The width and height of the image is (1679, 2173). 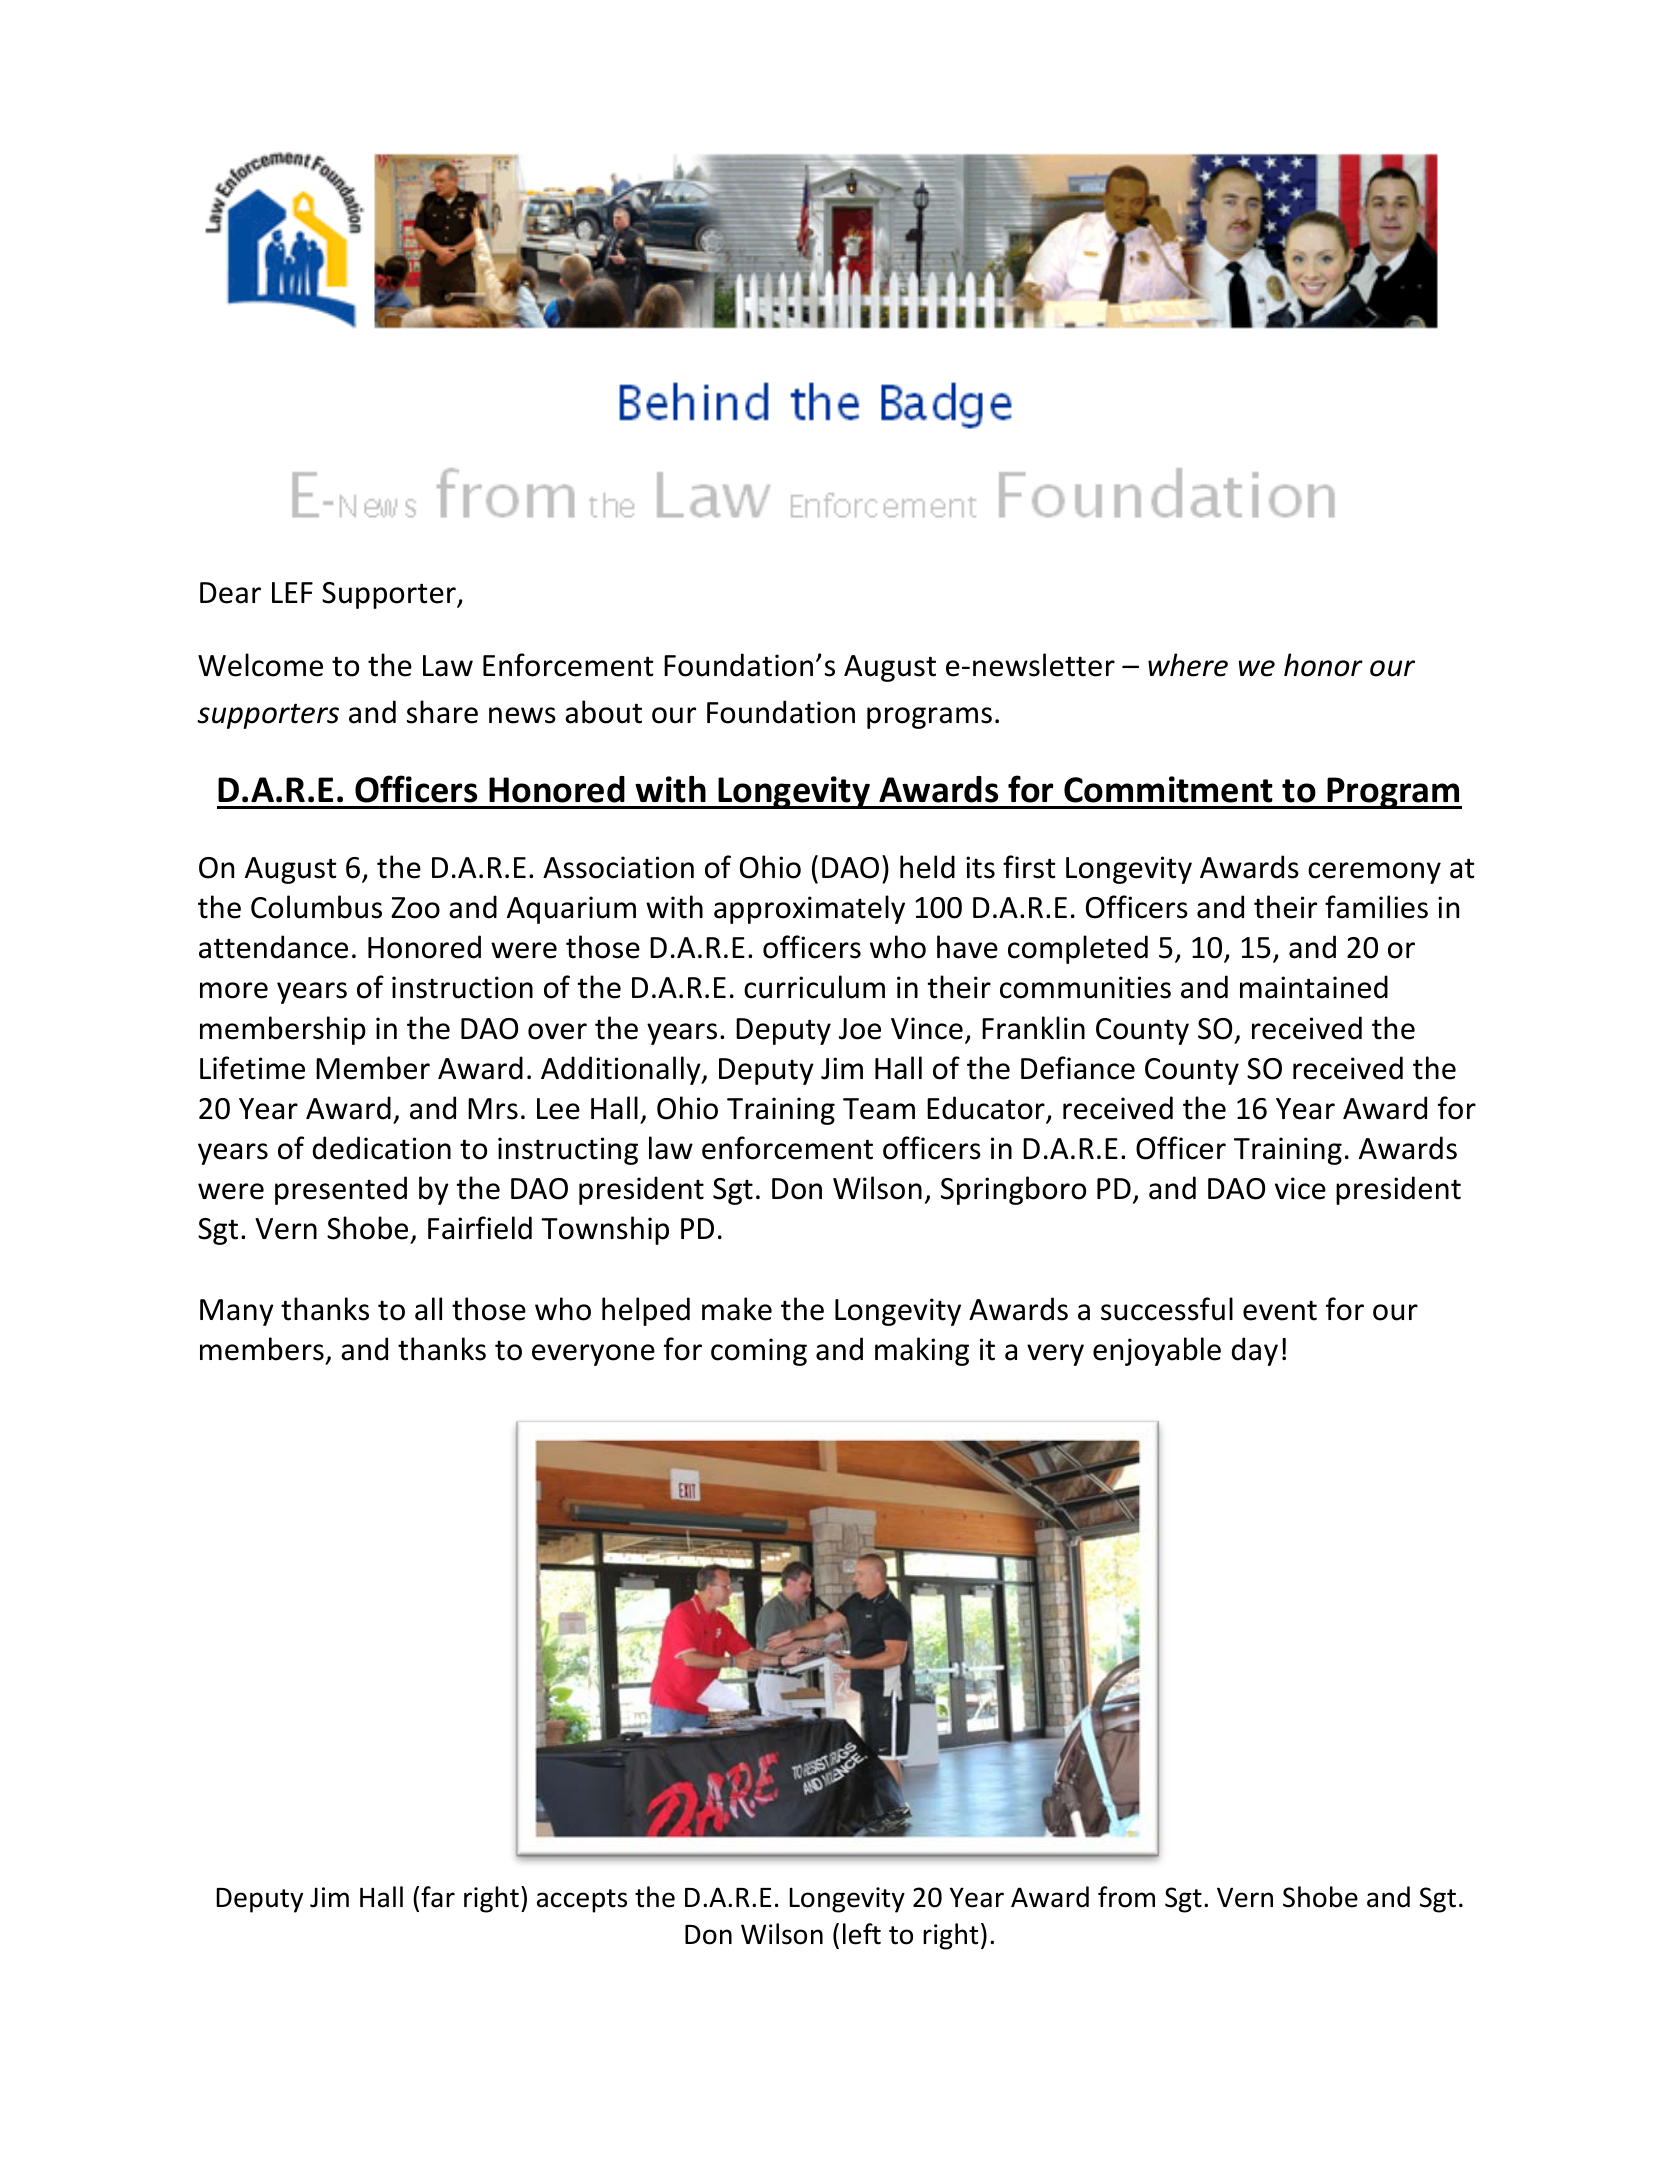 I want to click on coming, so click(x=759, y=1352).
